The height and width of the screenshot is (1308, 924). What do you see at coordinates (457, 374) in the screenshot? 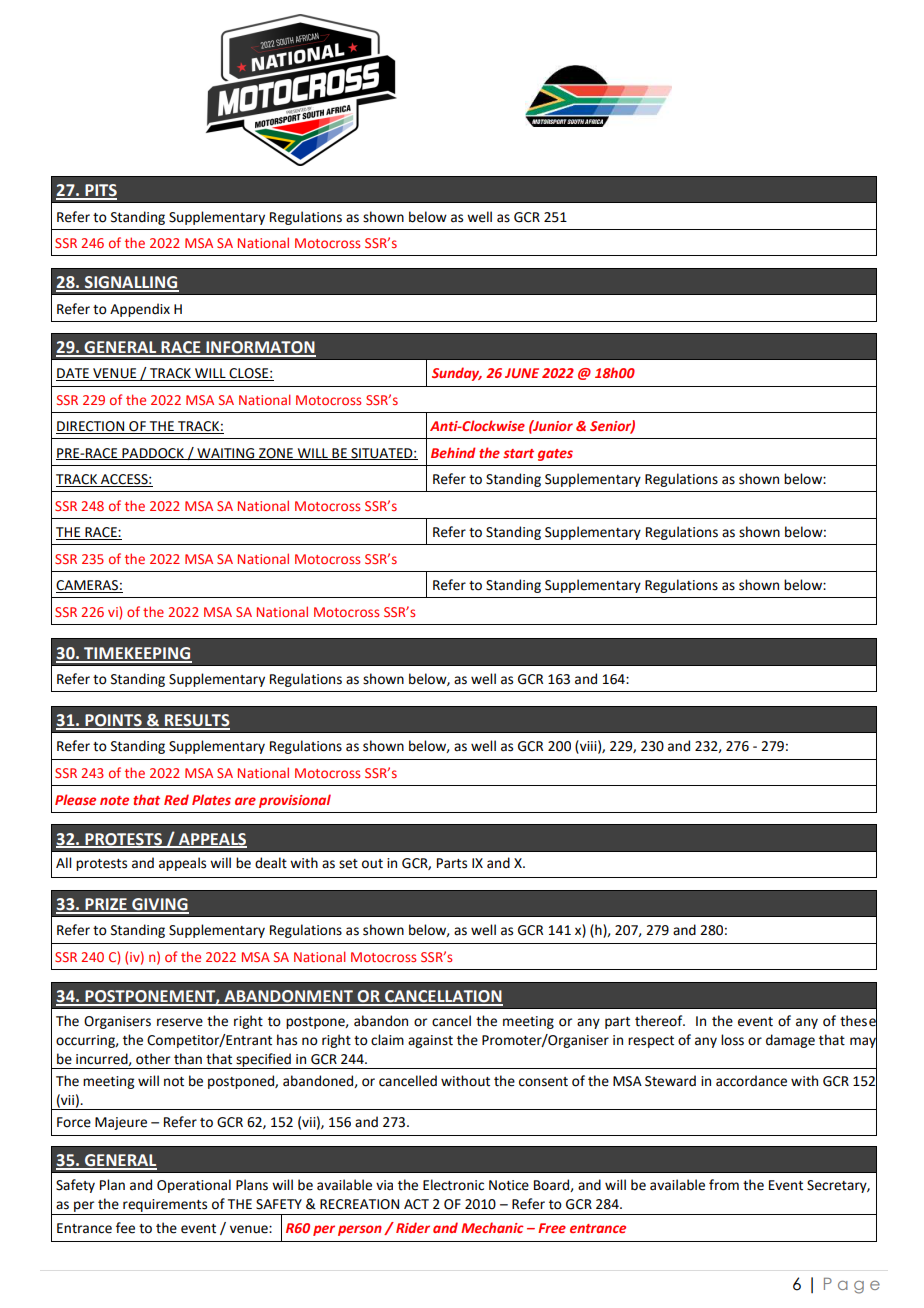
I see `Sunday` at bounding box center [457, 374].
